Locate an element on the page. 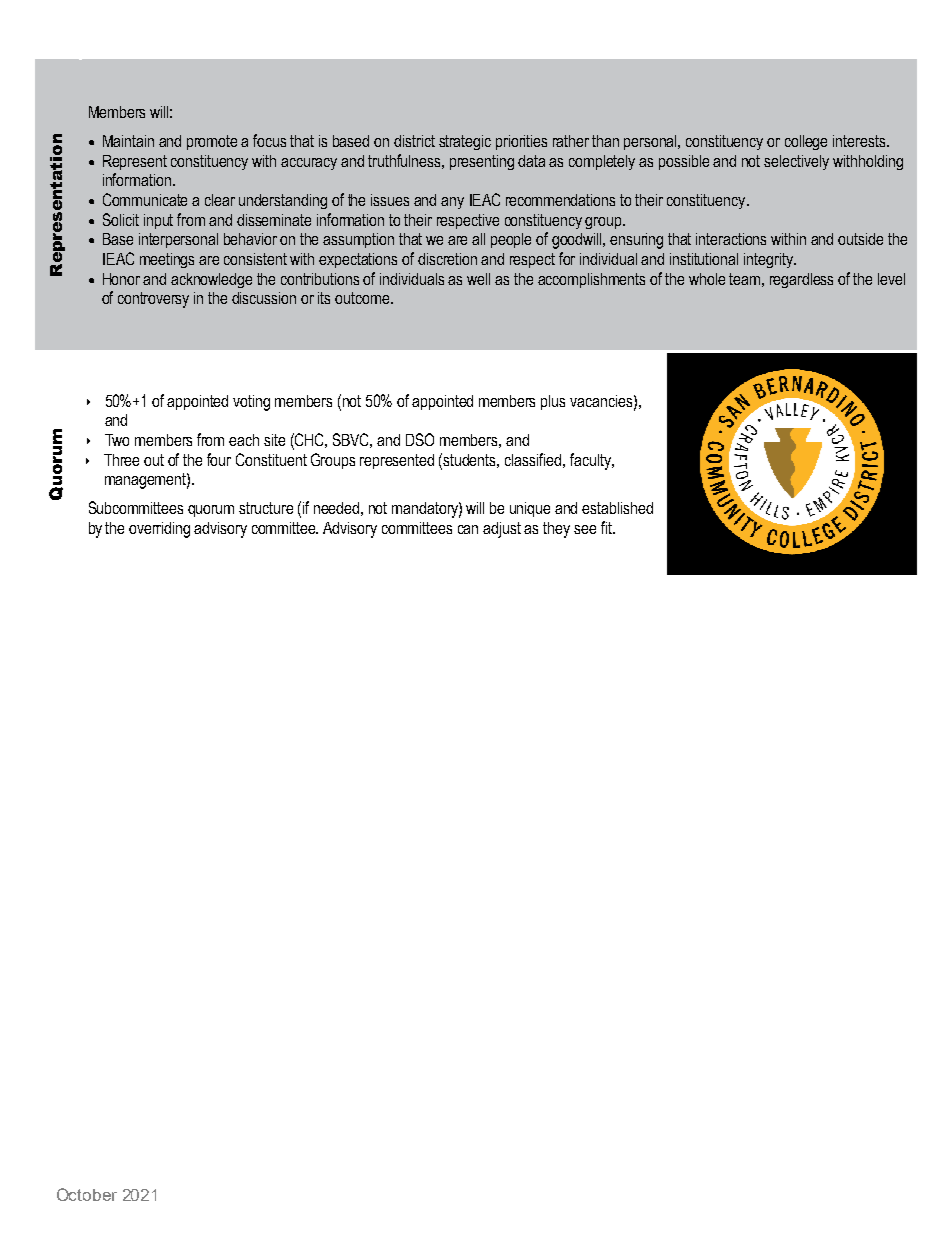 Image resolution: width=952 pixels, height=1233 pixels. promote is located at coordinates (212, 142).
